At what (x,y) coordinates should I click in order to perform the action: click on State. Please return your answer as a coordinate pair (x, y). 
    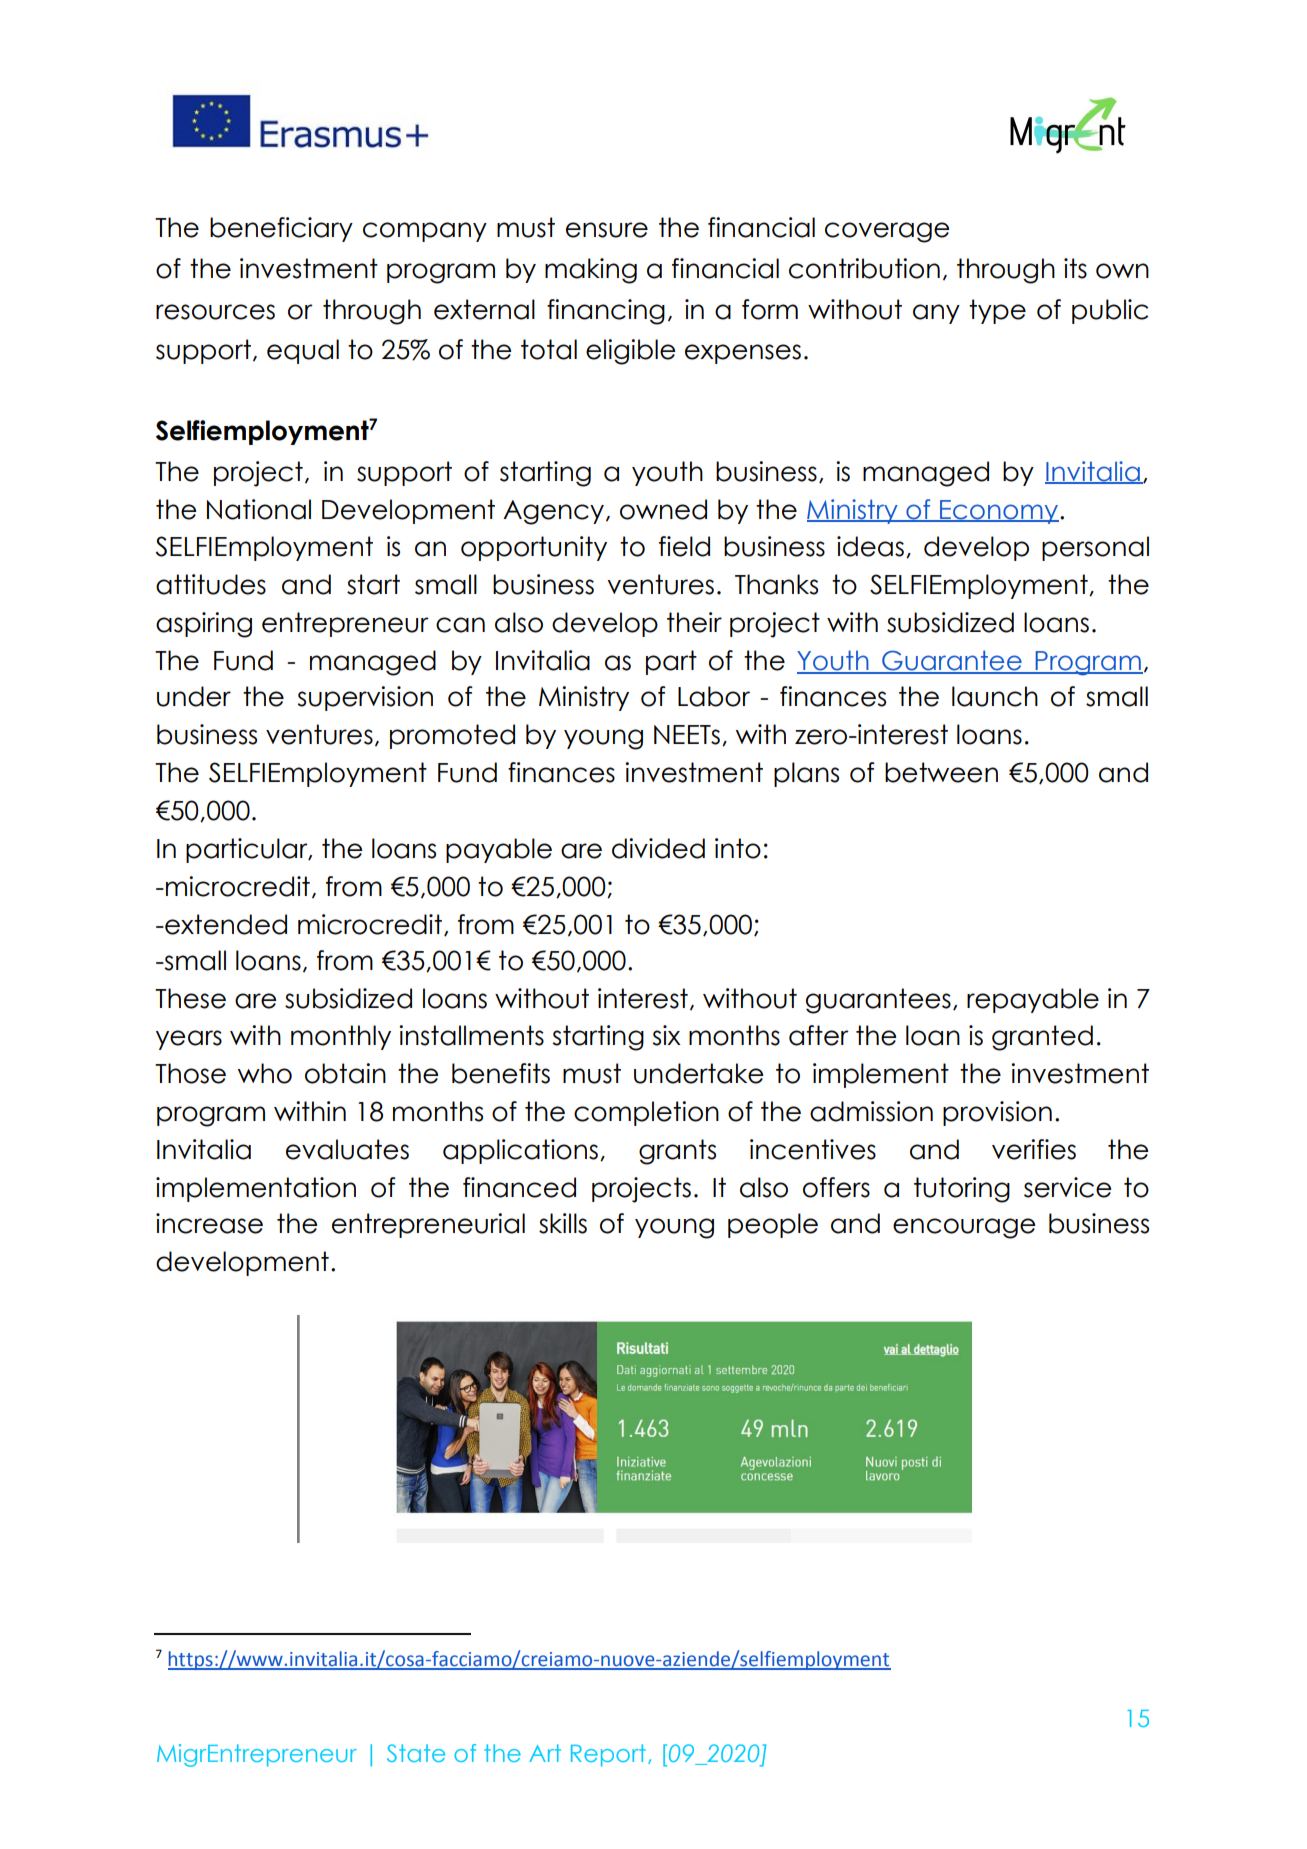
    Looking at the image, I should click on (416, 1753).
